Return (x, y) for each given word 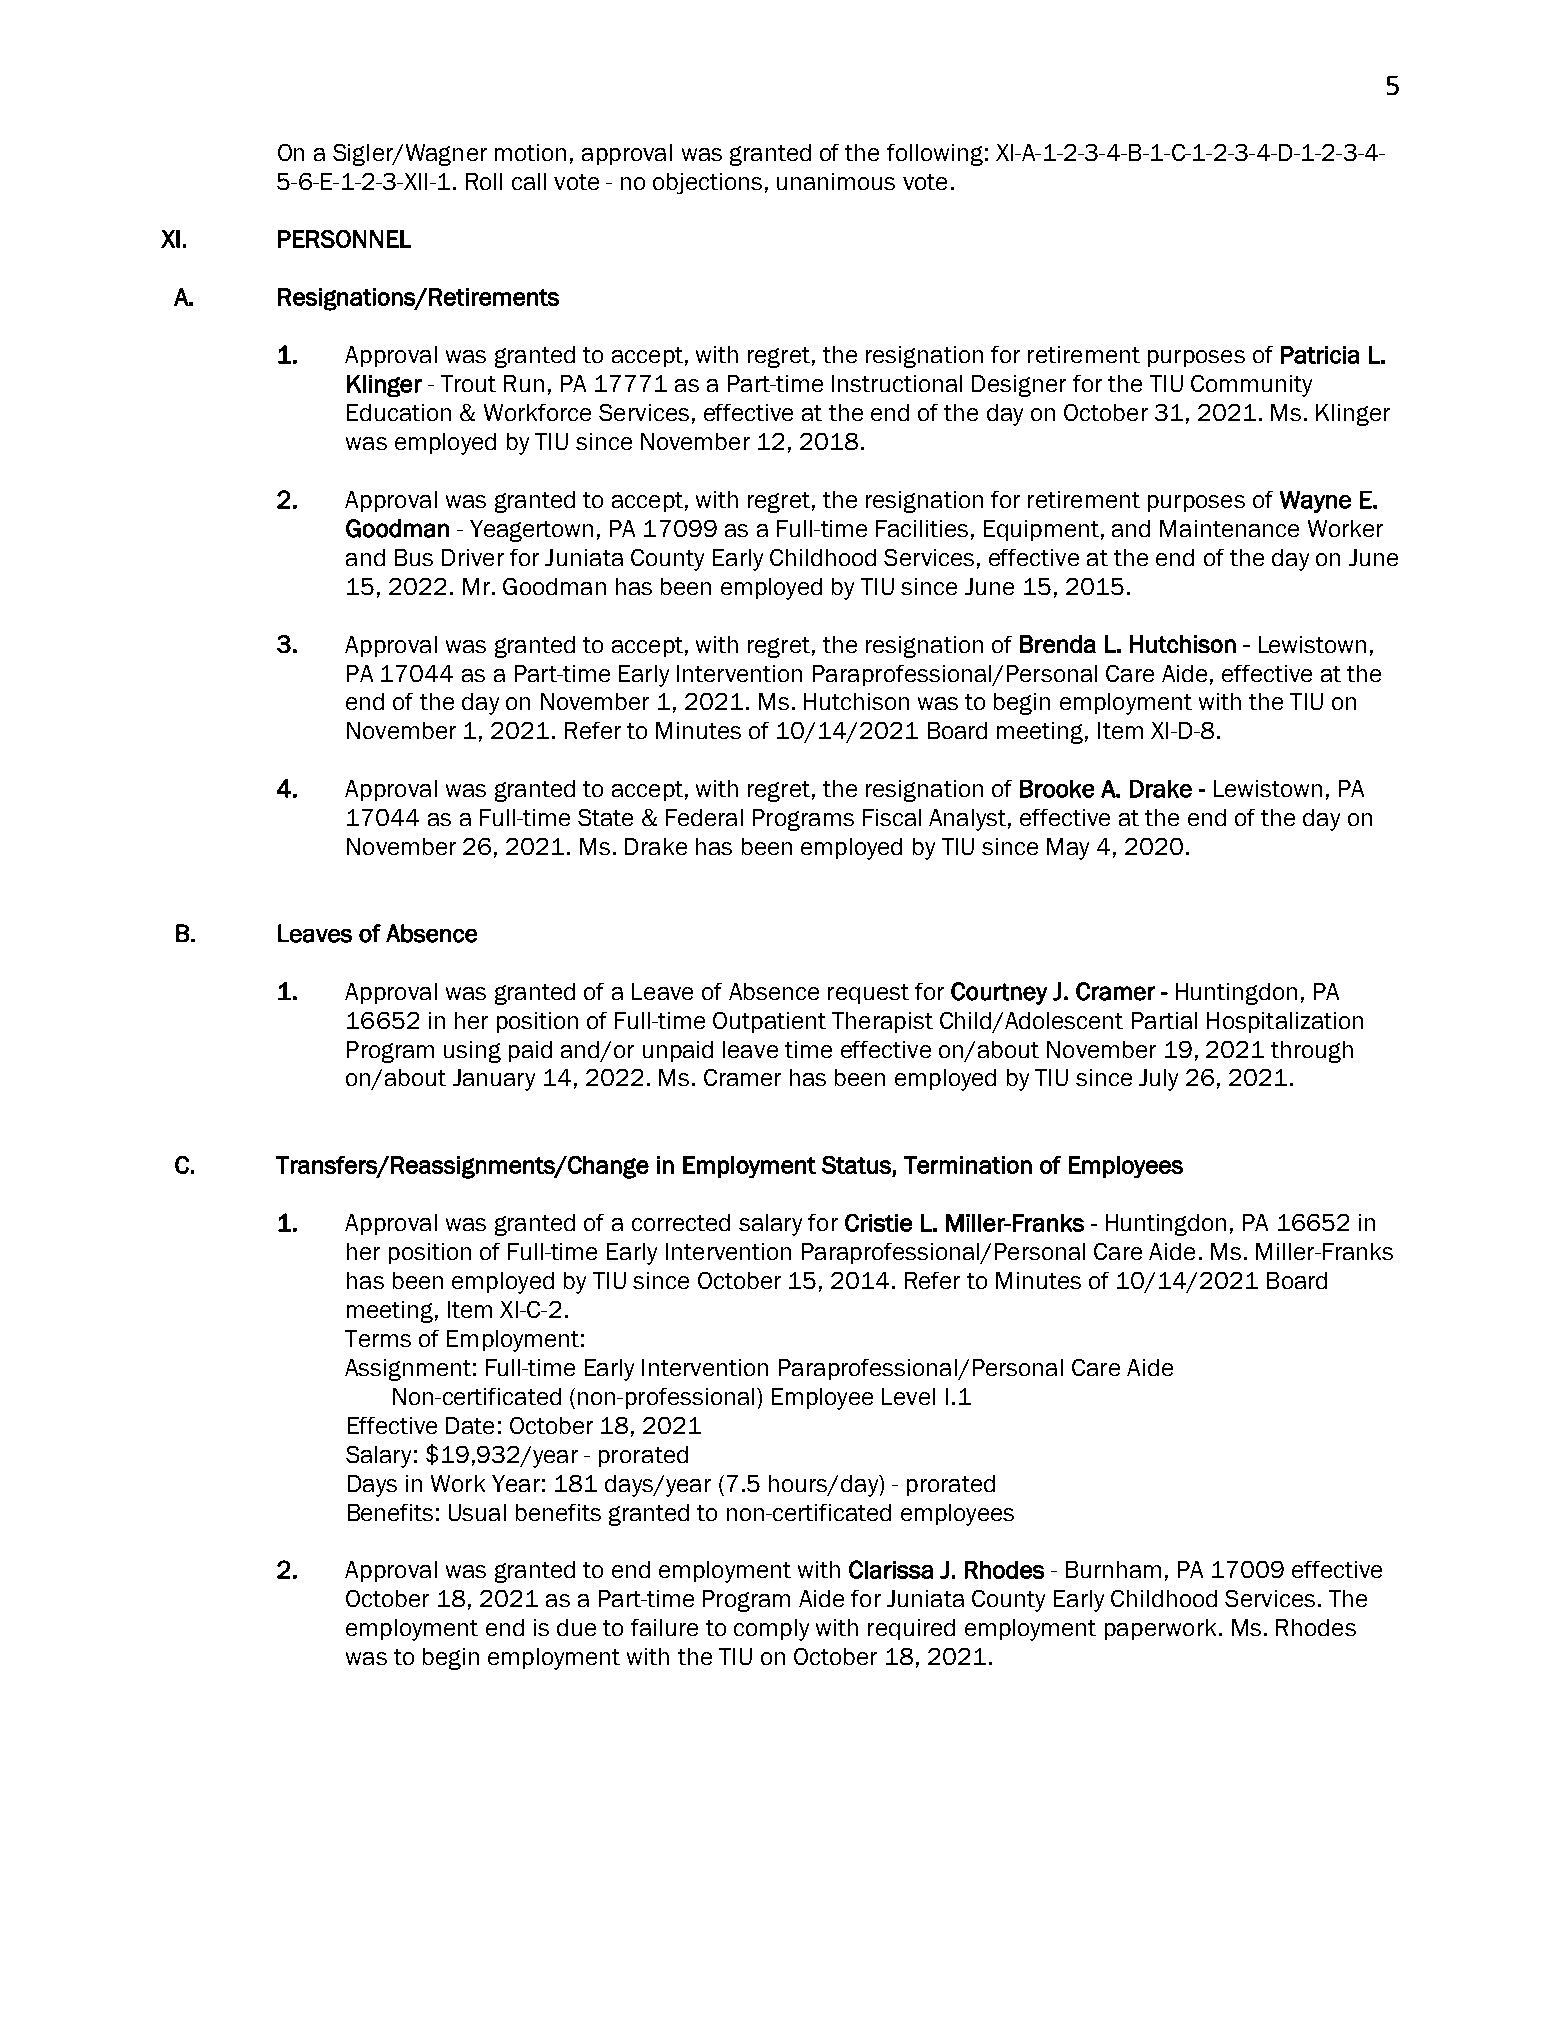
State (605, 817)
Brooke (1057, 789)
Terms (378, 1338)
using (472, 1052)
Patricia (1320, 355)
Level (908, 1396)
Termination (968, 1165)
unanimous (836, 181)
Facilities (922, 528)
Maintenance (1229, 528)
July (1158, 1080)
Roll (484, 181)
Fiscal (892, 817)
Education (399, 412)
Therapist (882, 1022)
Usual (477, 1512)
